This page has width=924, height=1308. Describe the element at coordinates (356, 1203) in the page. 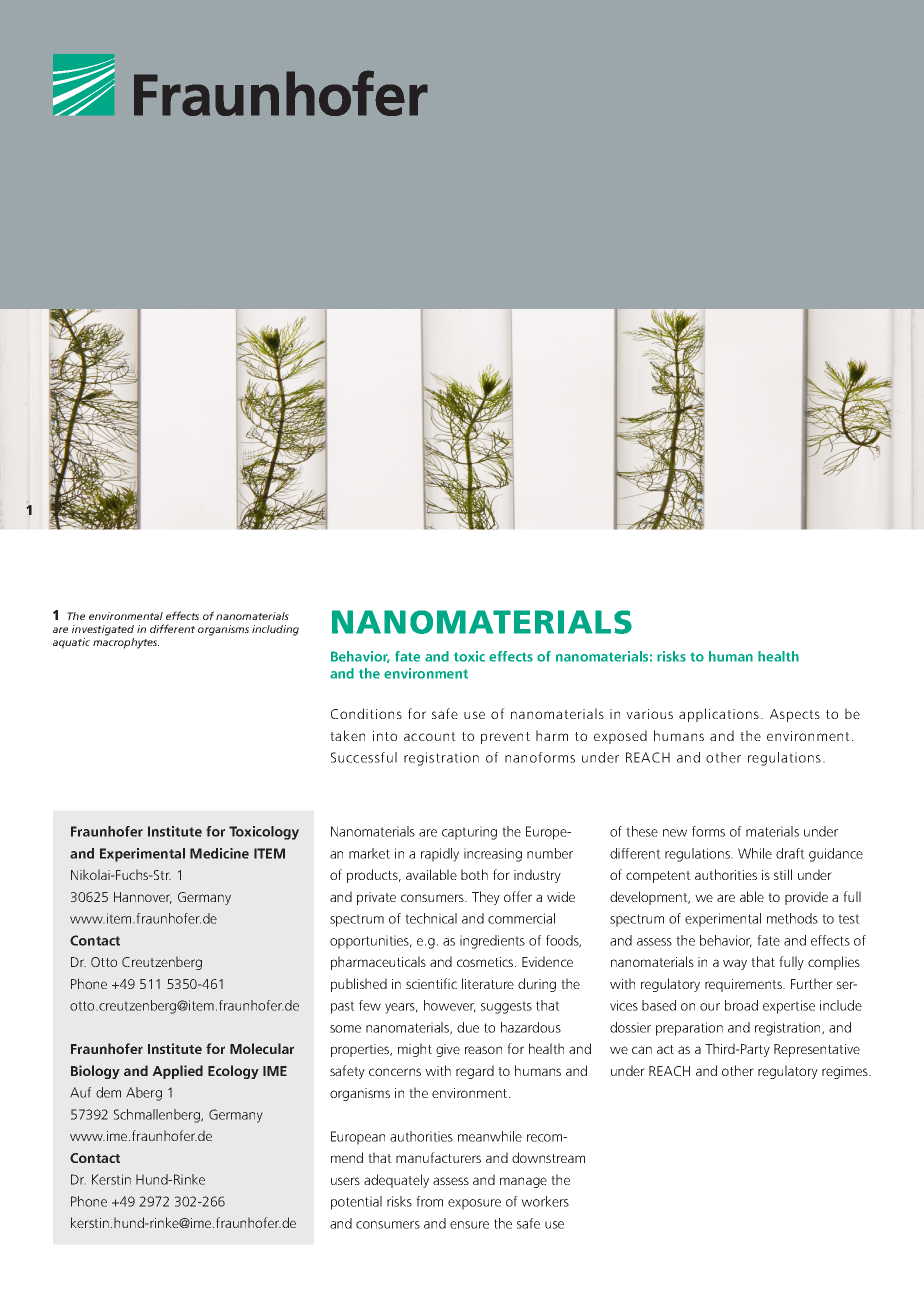

I see `potential` at that location.
